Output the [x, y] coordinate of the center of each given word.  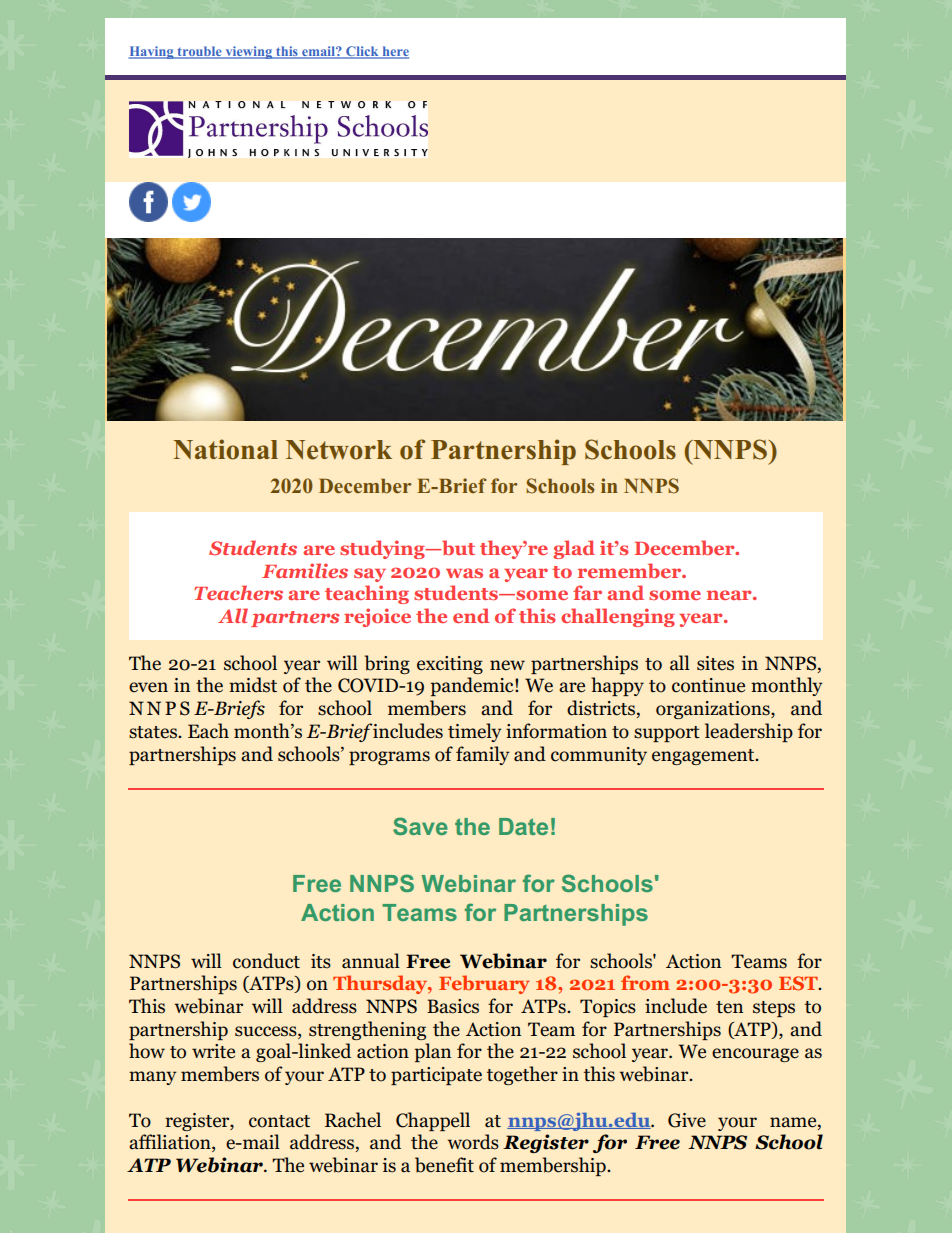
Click [362, 52]
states [154, 732]
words [473, 1142]
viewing [249, 52]
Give [687, 1120]
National [225, 449]
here [394, 52]
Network [339, 450]
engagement [704, 757]
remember [631, 570]
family [482, 755]
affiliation [171, 1143]
